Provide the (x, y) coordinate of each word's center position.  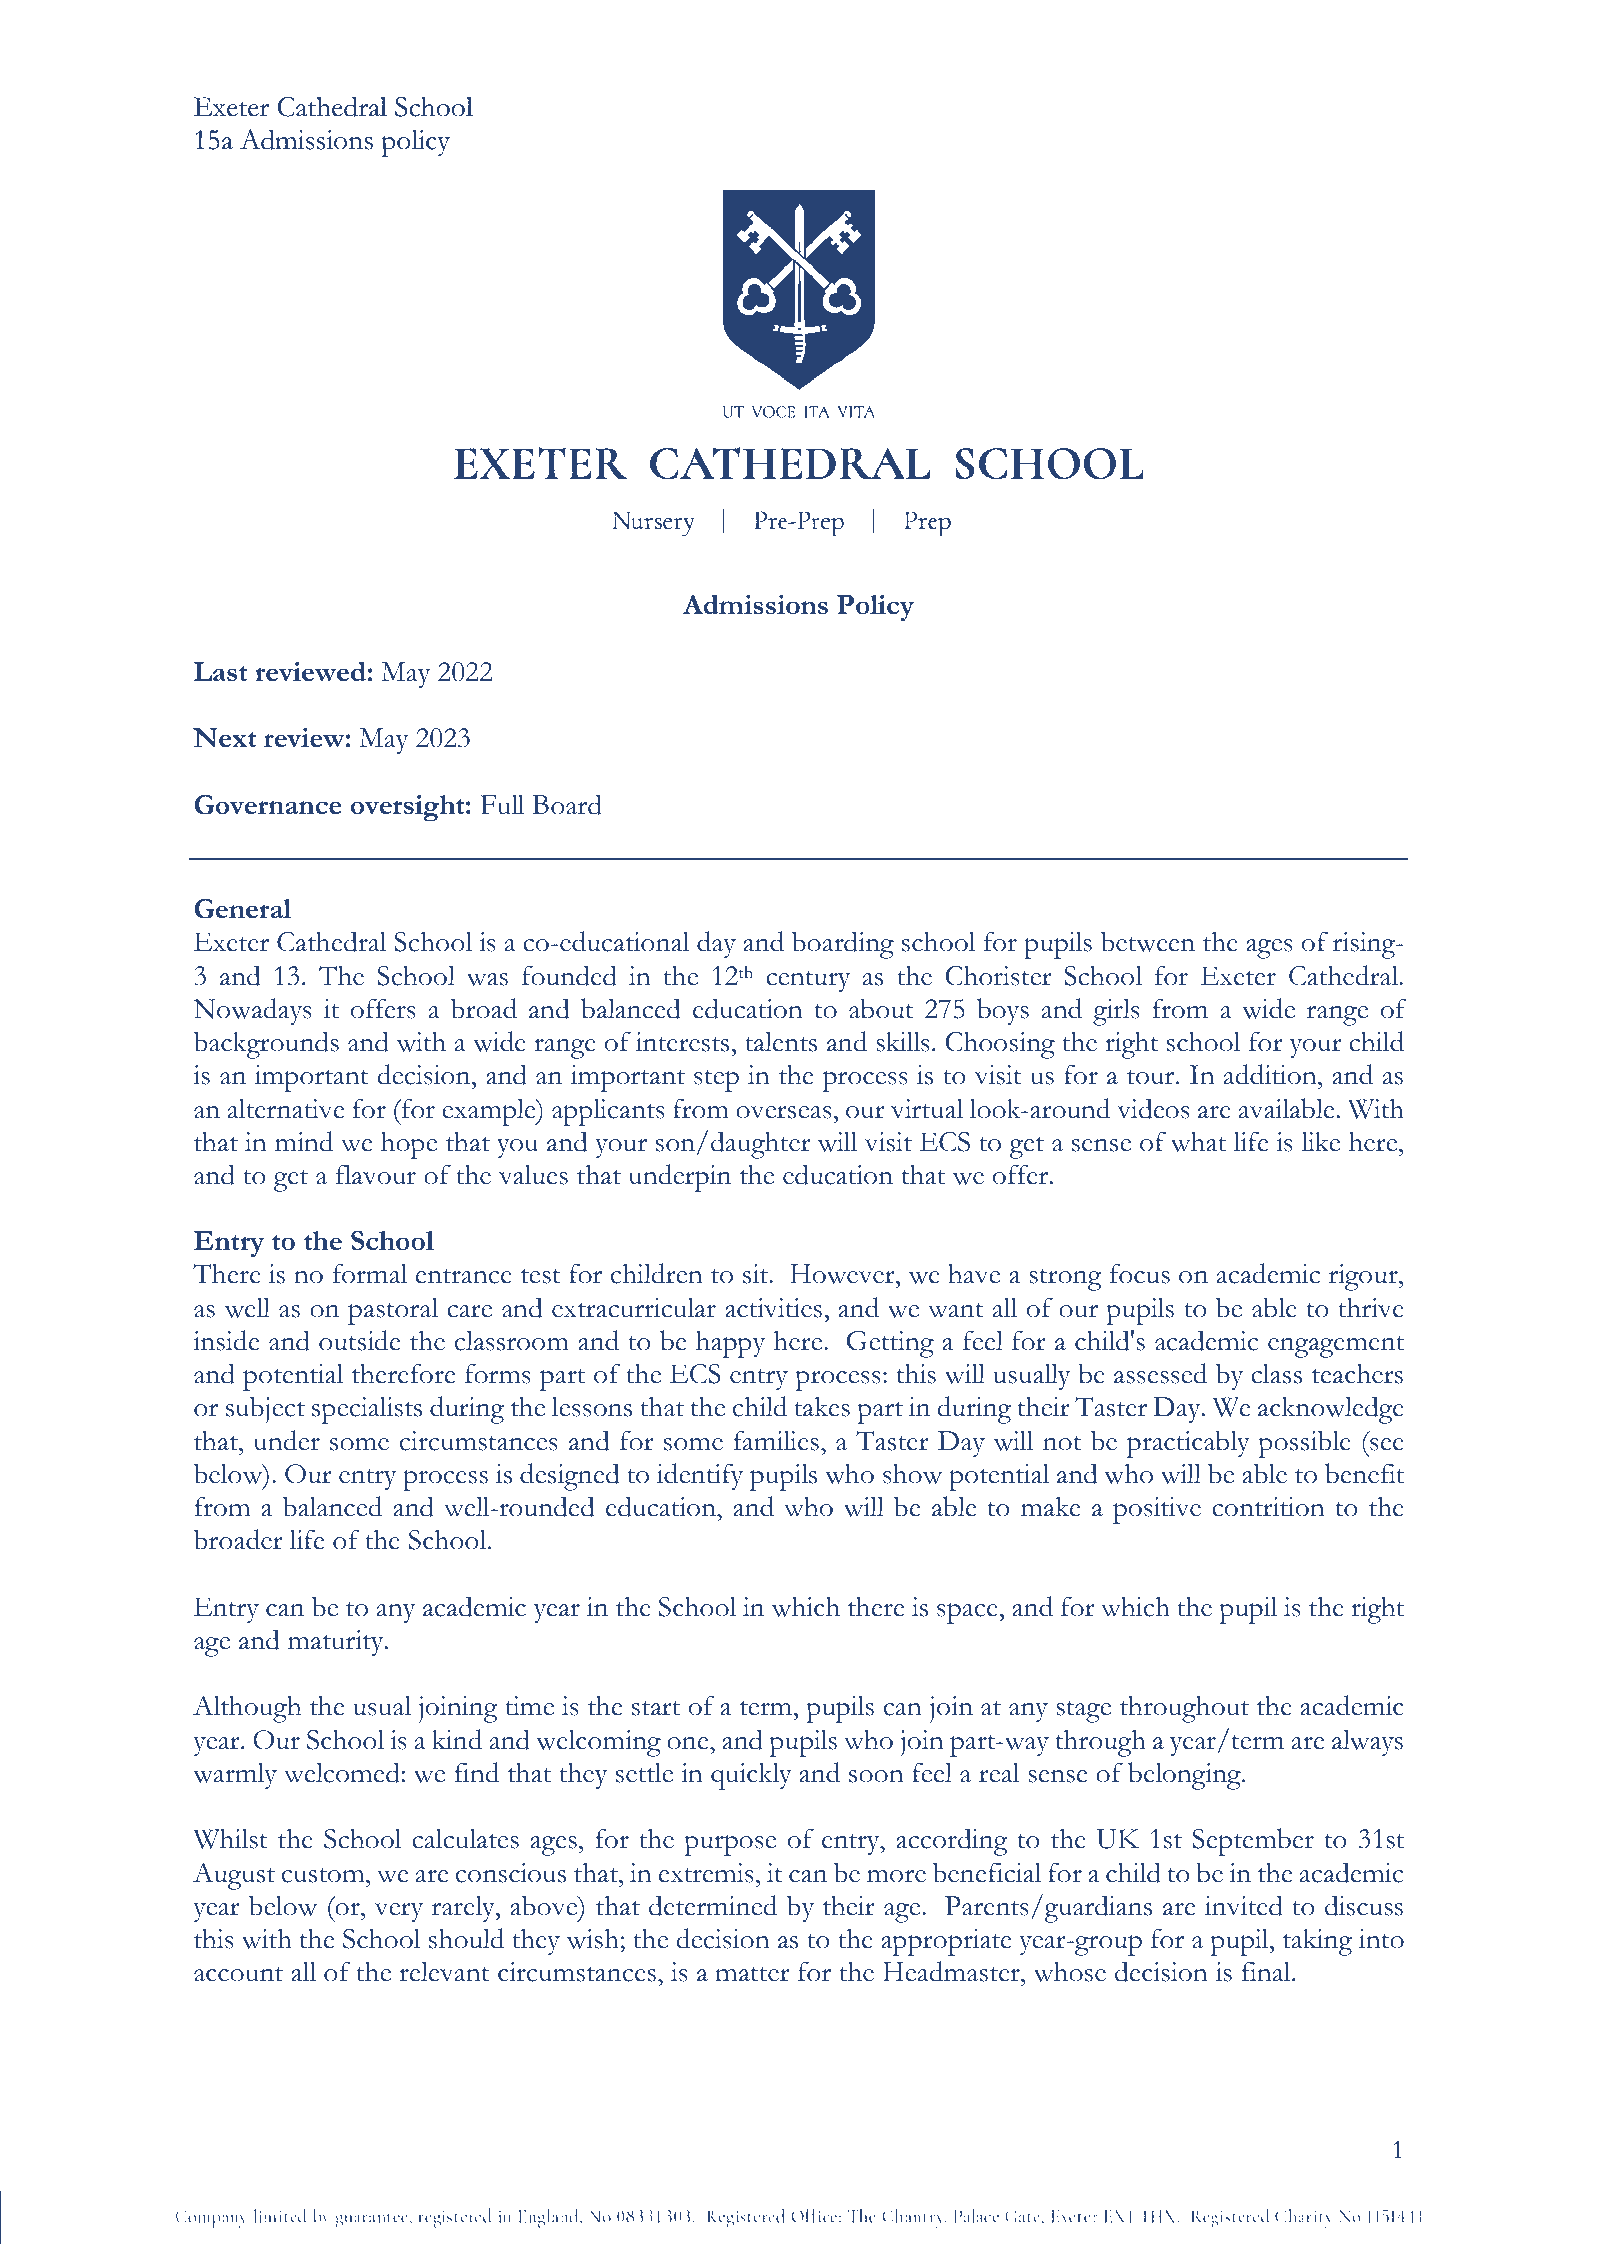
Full (502, 805)
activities (773, 1308)
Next (224, 738)
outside (360, 1340)
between (1148, 941)
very (398, 1912)
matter (752, 1974)
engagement (1336, 1347)
